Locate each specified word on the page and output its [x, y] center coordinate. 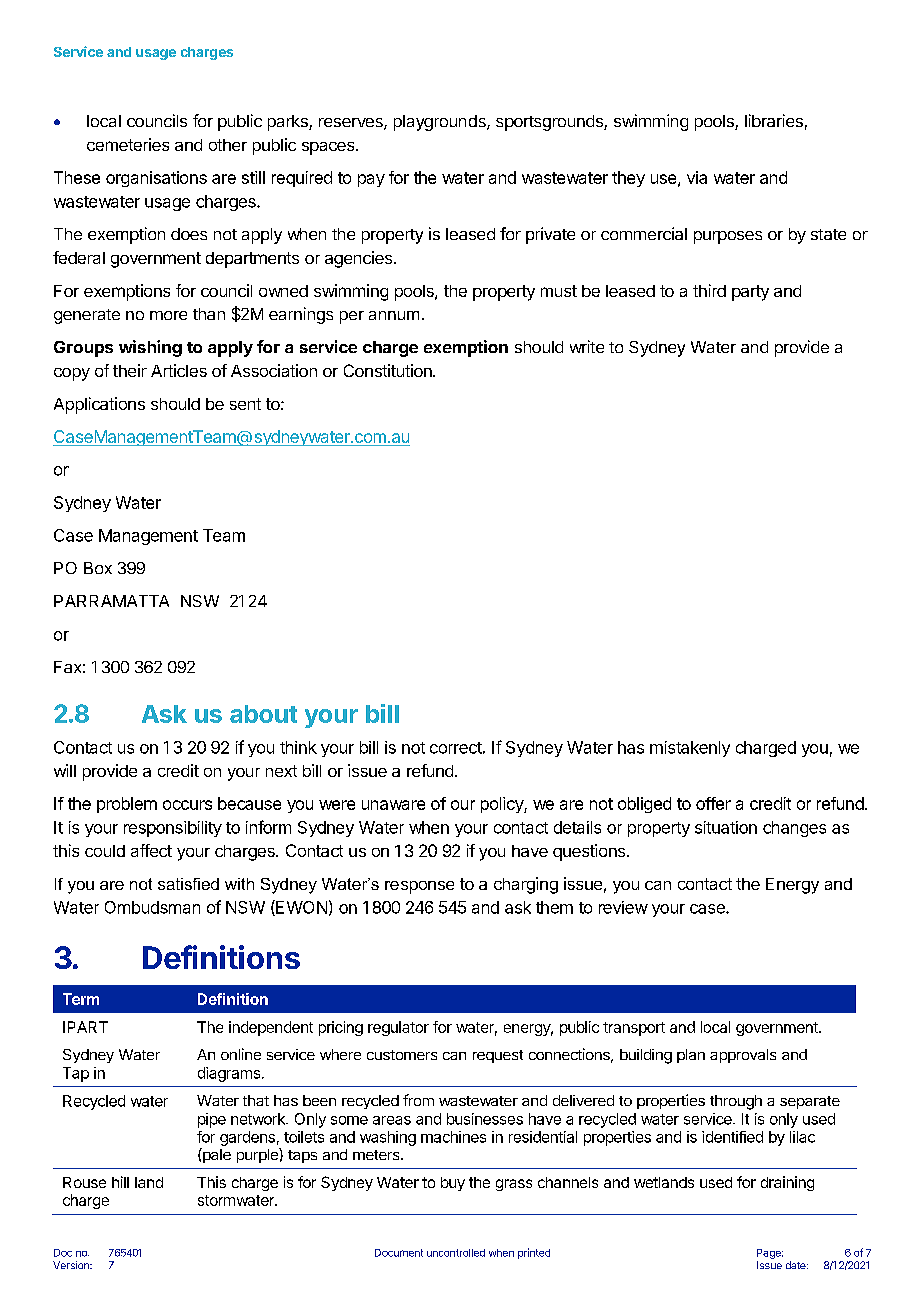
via [697, 177]
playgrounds [441, 123]
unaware [393, 805]
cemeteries [128, 144]
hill [120, 1182]
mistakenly [690, 749]
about [263, 714]
